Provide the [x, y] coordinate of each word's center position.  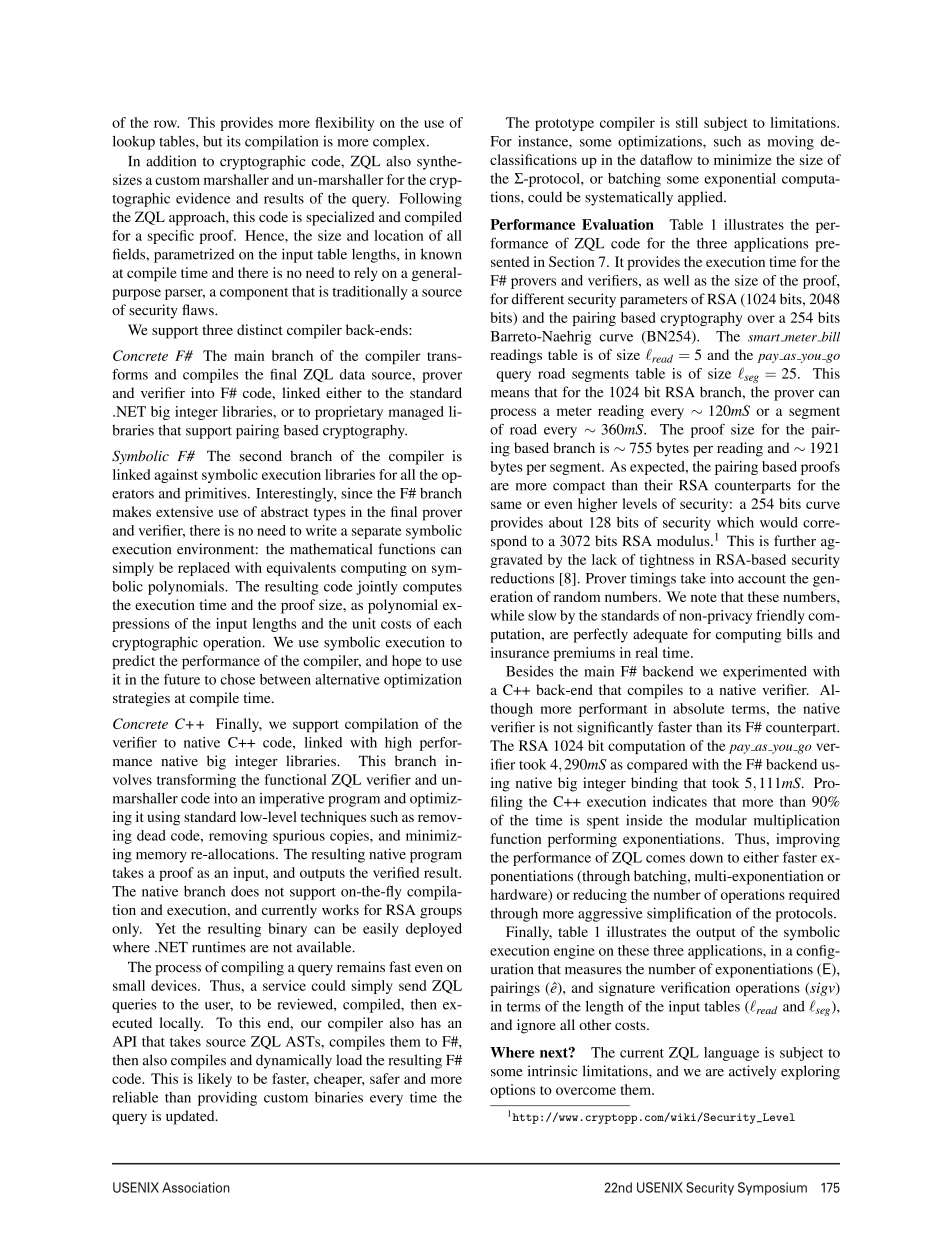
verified [396, 872]
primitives [217, 494]
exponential [740, 180]
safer [385, 1078]
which [735, 522]
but [213, 141]
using [164, 818]
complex [400, 143]
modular [721, 820]
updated [191, 1117]
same [506, 505]
